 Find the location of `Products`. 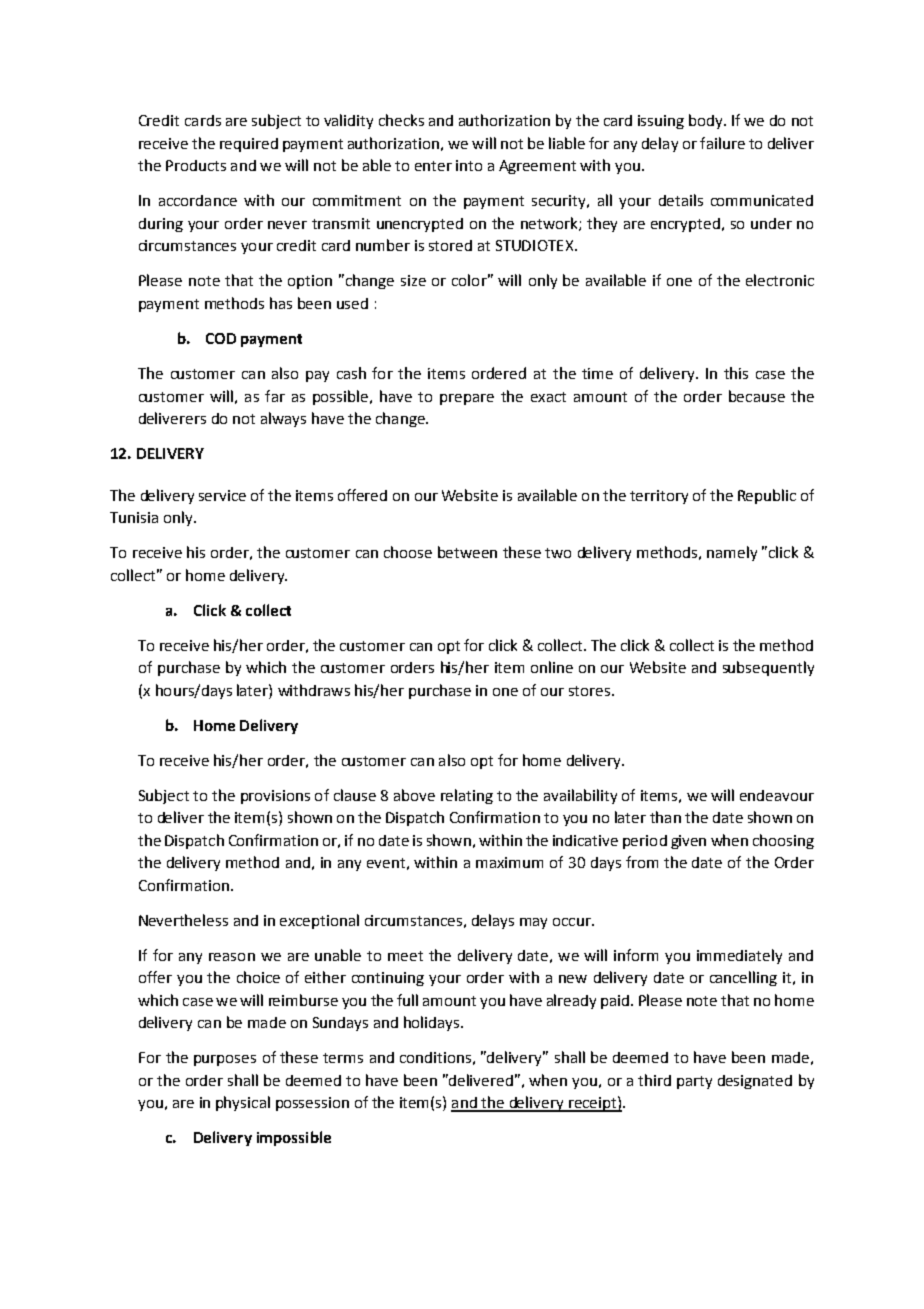

Products is located at coordinates (196, 165).
